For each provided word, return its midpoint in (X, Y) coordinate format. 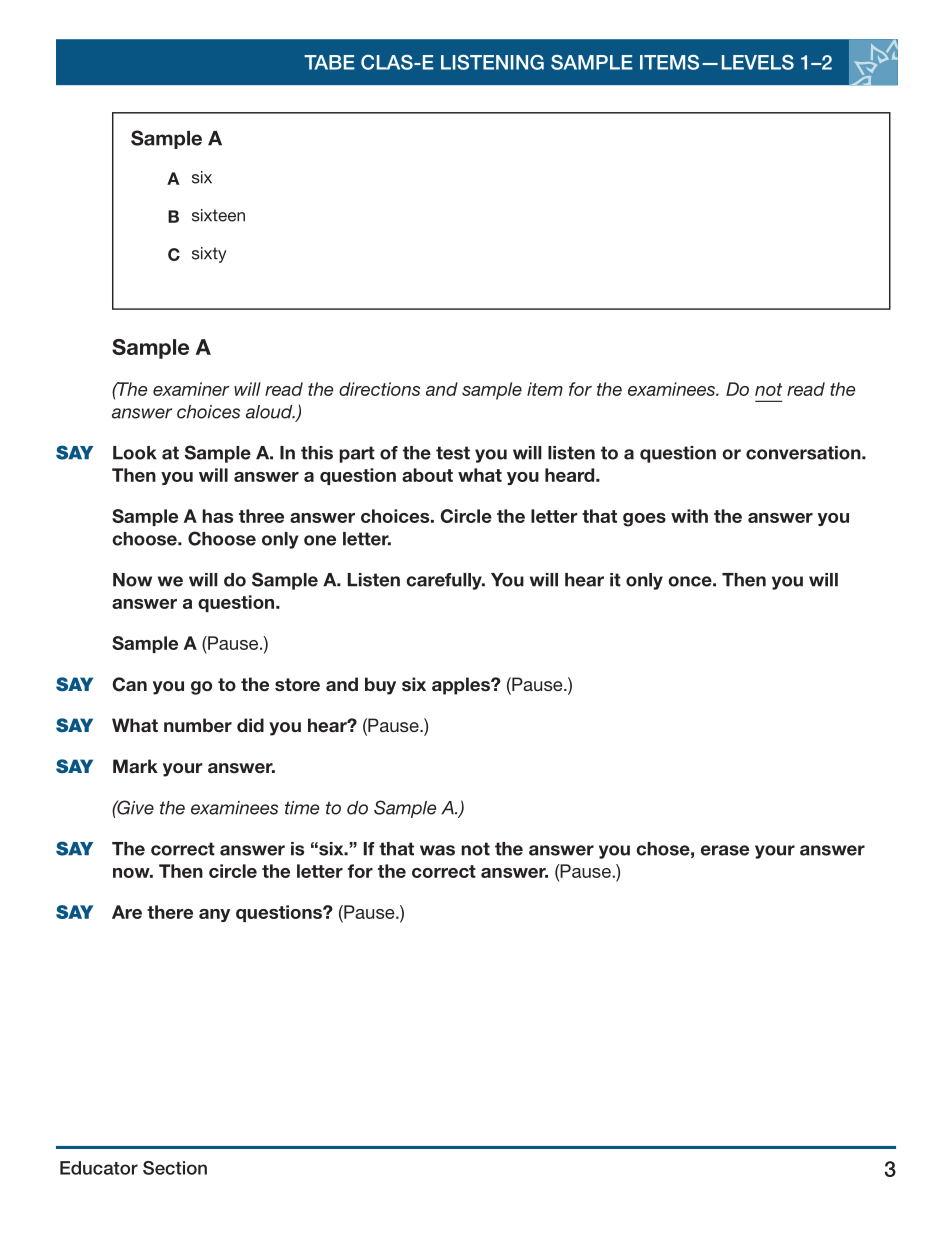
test (453, 453)
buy (380, 686)
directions (379, 389)
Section (175, 1168)
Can (129, 684)
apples (462, 686)
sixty (209, 255)
